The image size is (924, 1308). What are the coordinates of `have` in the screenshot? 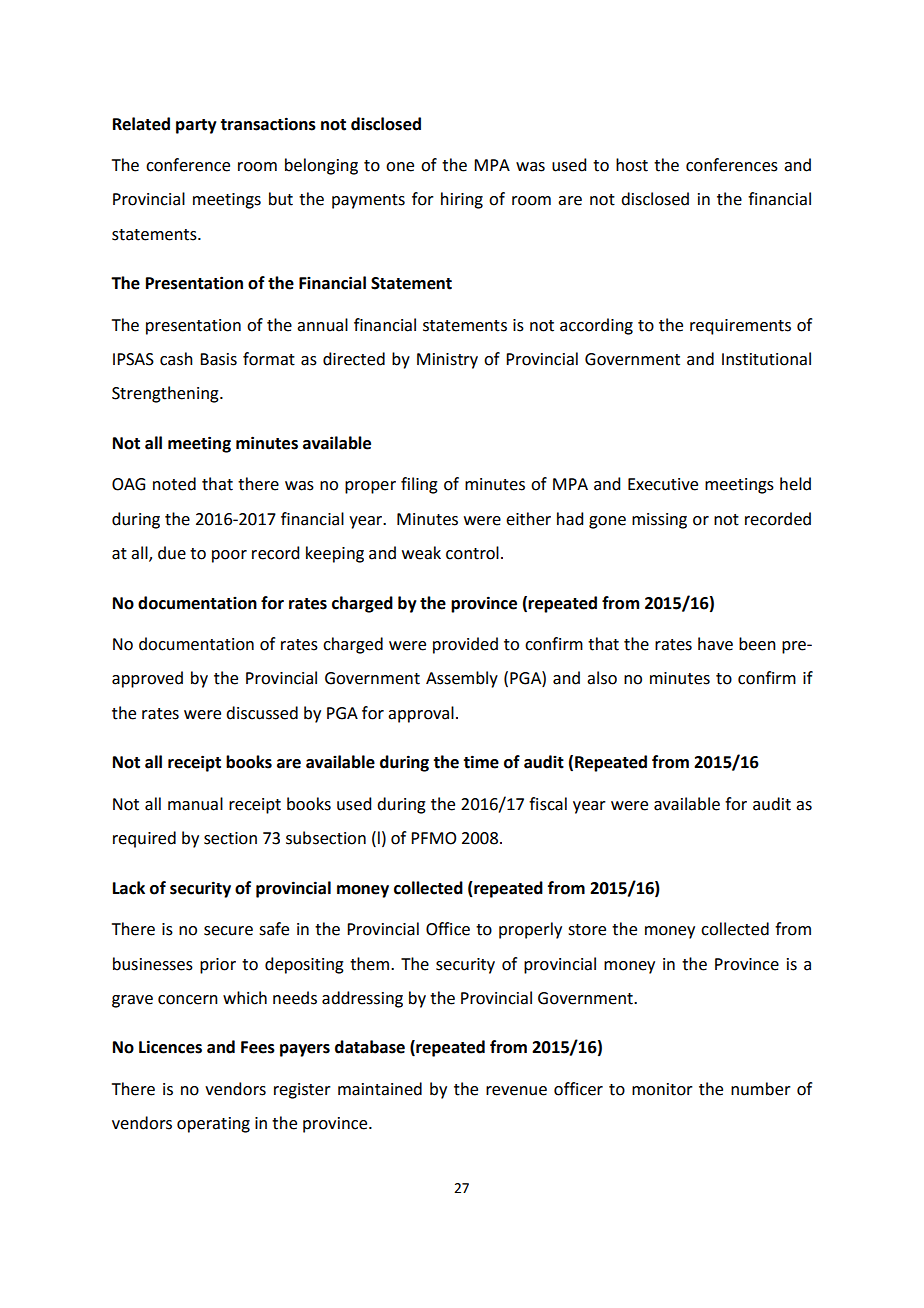 It's located at (715, 644).
